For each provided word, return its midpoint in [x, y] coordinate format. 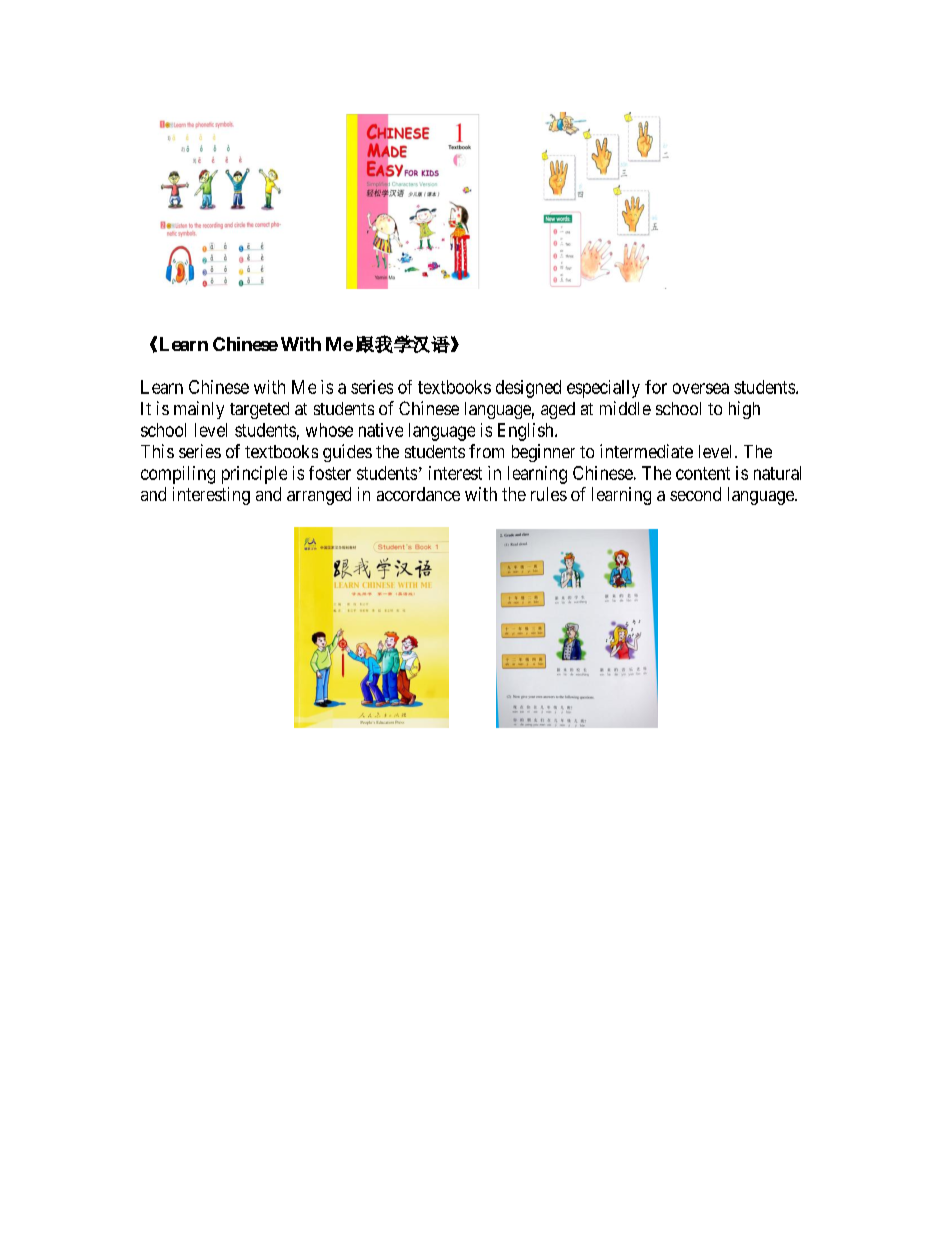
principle [254, 475]
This [157, 451]
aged [558, 410]
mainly [199, 410]
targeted [259, 410]
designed [528, 389]
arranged [319, 496]
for [656, 387]
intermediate [646, 451]
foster [330, 473]
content [703, 473]
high [744, 410]
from [486, 451]
